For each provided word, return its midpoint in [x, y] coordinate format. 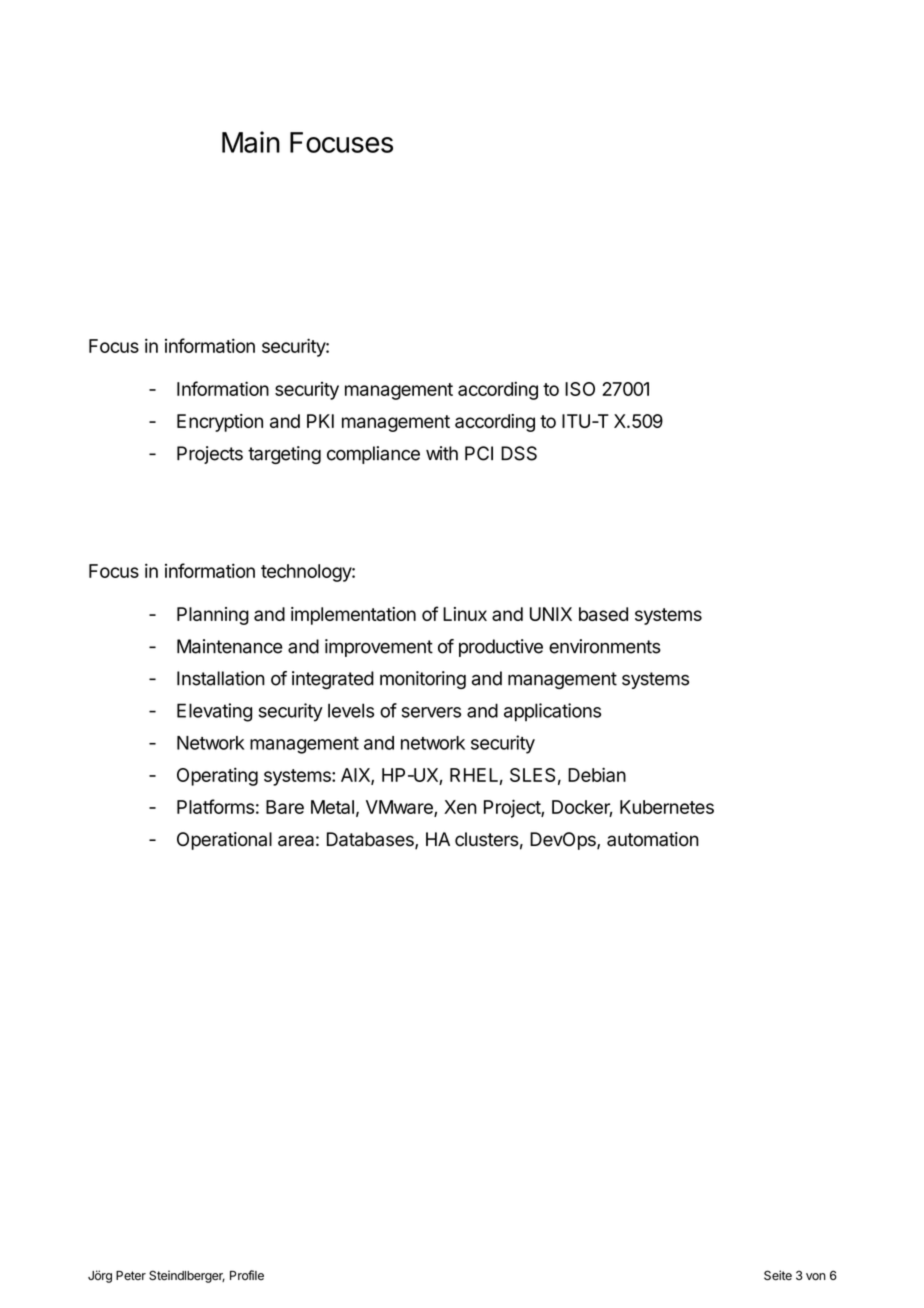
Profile [247, 1275]
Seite [778, 1275]
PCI [479, 453]
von [816, 1277]
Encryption [220, 423]
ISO [580, 389]
